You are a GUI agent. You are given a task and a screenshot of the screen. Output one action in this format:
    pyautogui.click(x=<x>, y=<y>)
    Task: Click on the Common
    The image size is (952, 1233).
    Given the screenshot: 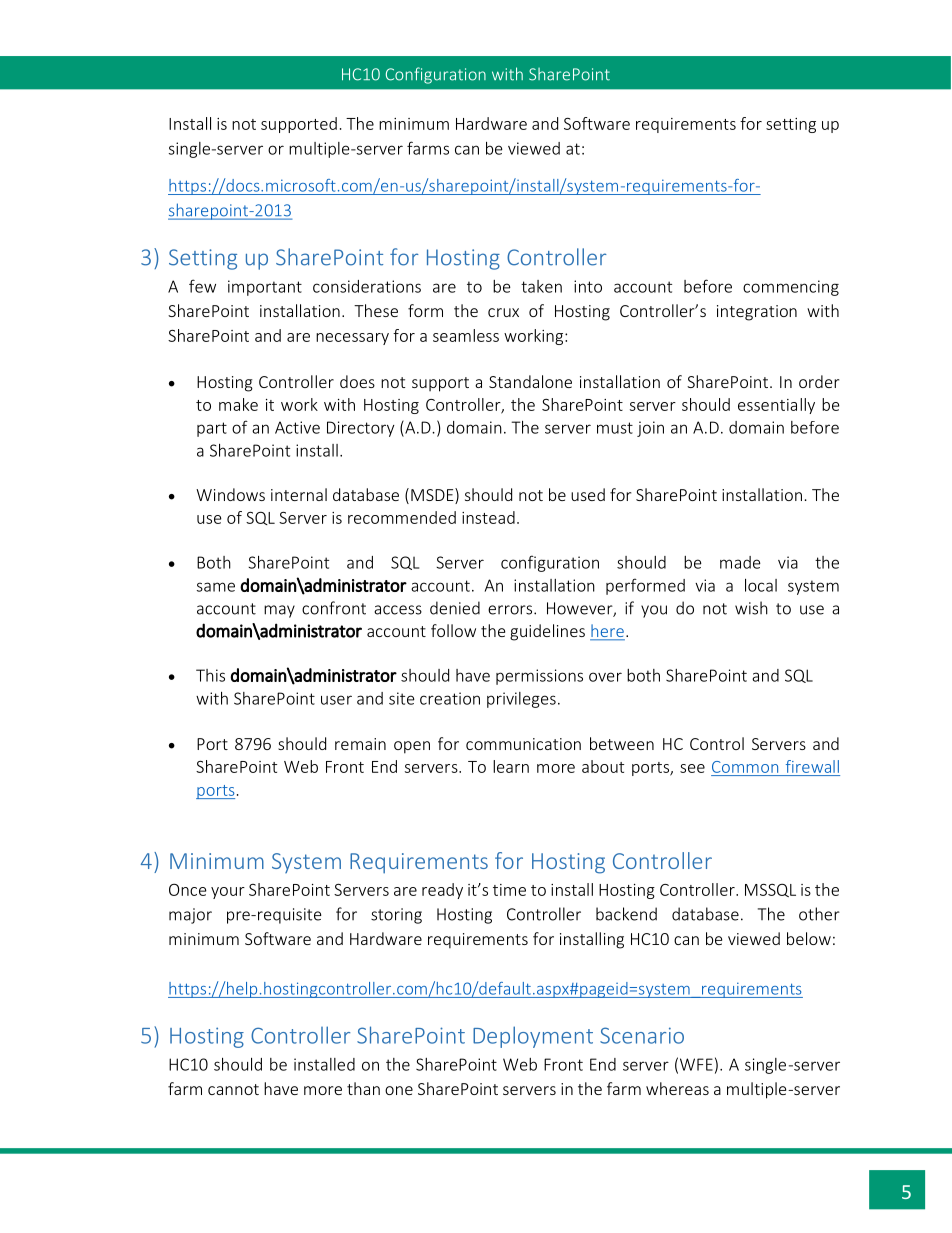 What is the action you would take?
    pyautogui.click(x=745, y=767)
